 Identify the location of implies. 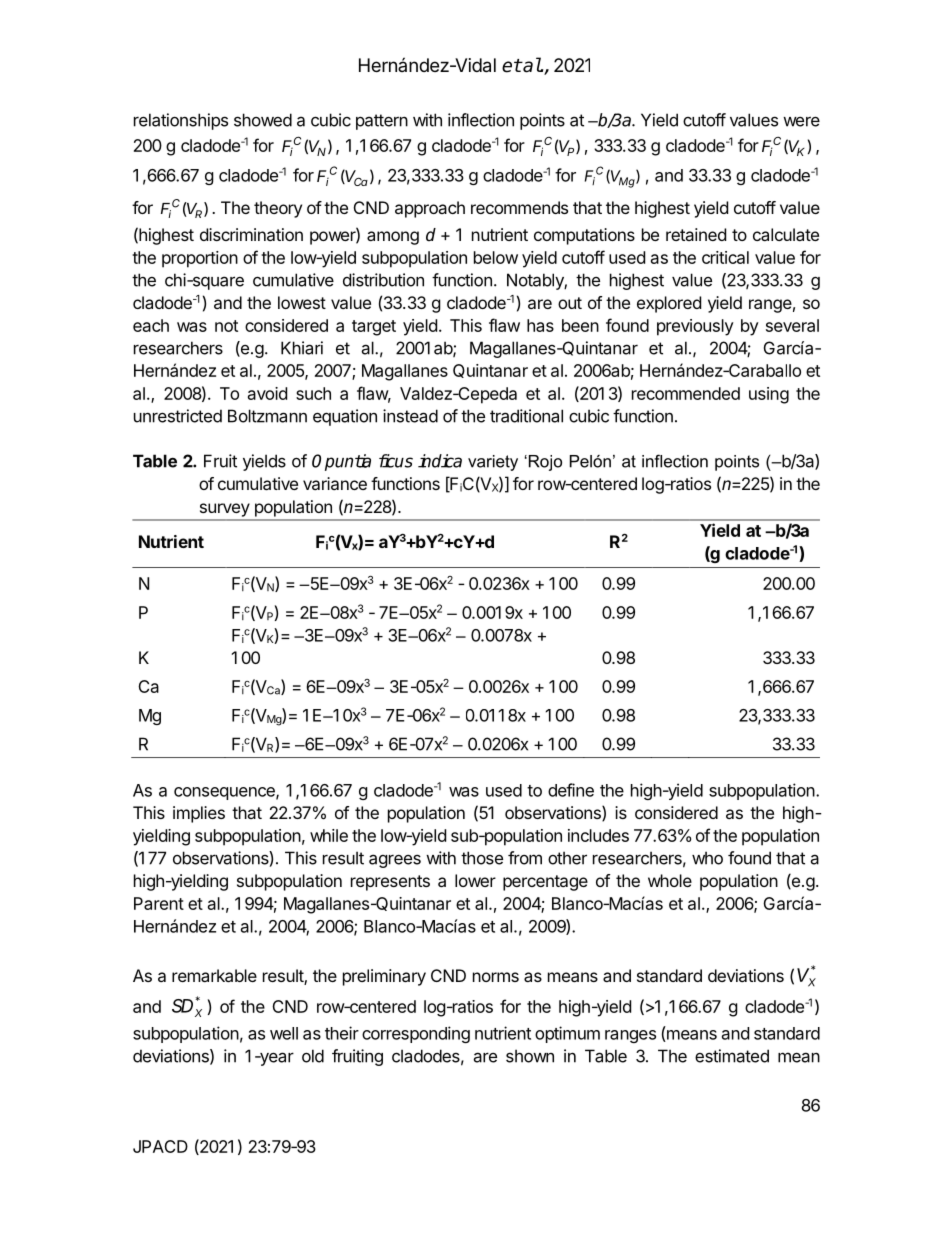
(199, 814).
